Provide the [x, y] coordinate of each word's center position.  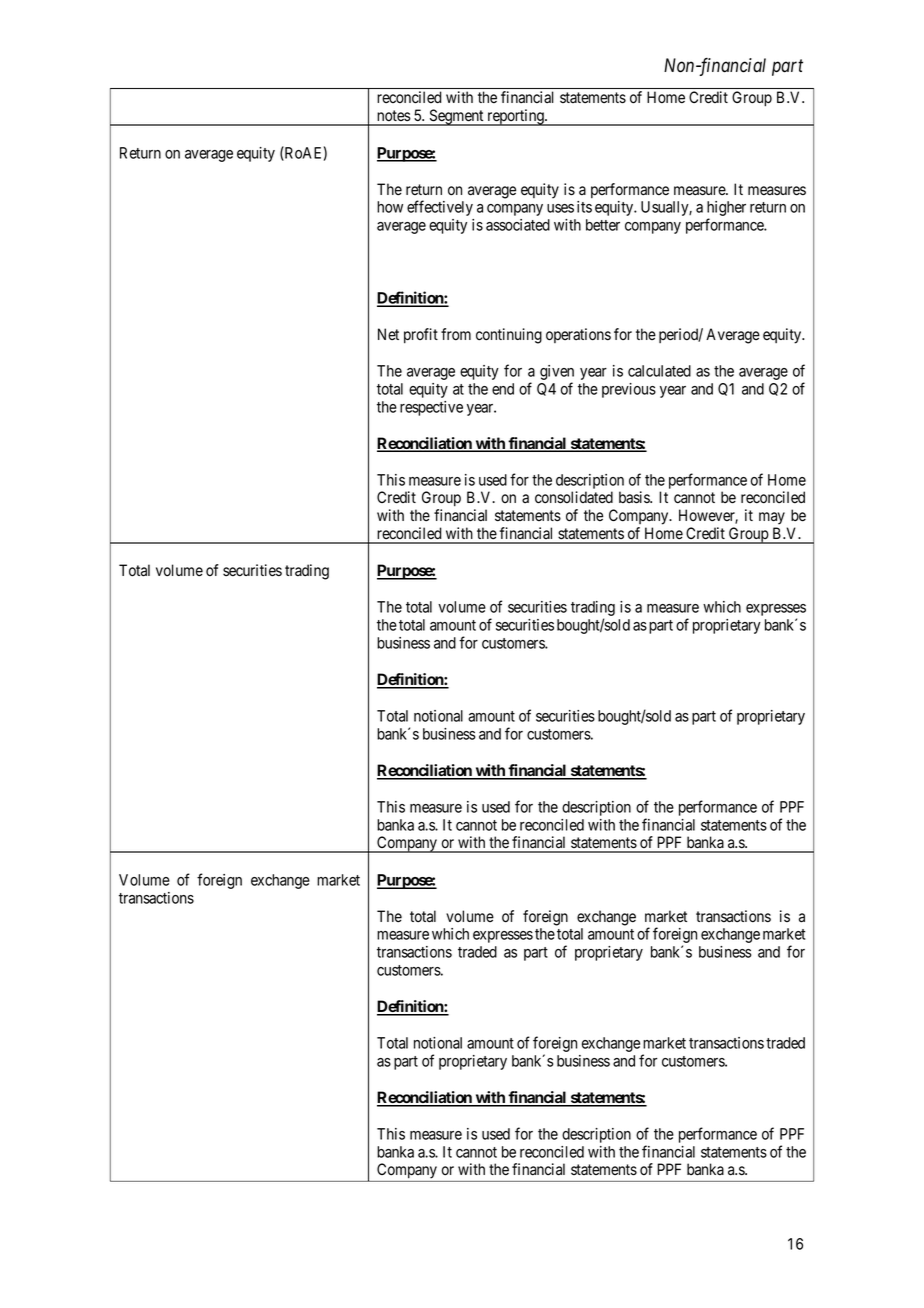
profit [421, 336]
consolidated [574, 497]
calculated [659, 371]
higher [726, 210]
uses [560, 208]
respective [431, 408]
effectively [440, 208]
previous [629, 390]
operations [578, 335]
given [557, 374]
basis [635, 497]
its [584, 207]
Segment [456, 117]
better [603, 225]
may [772, 518]
